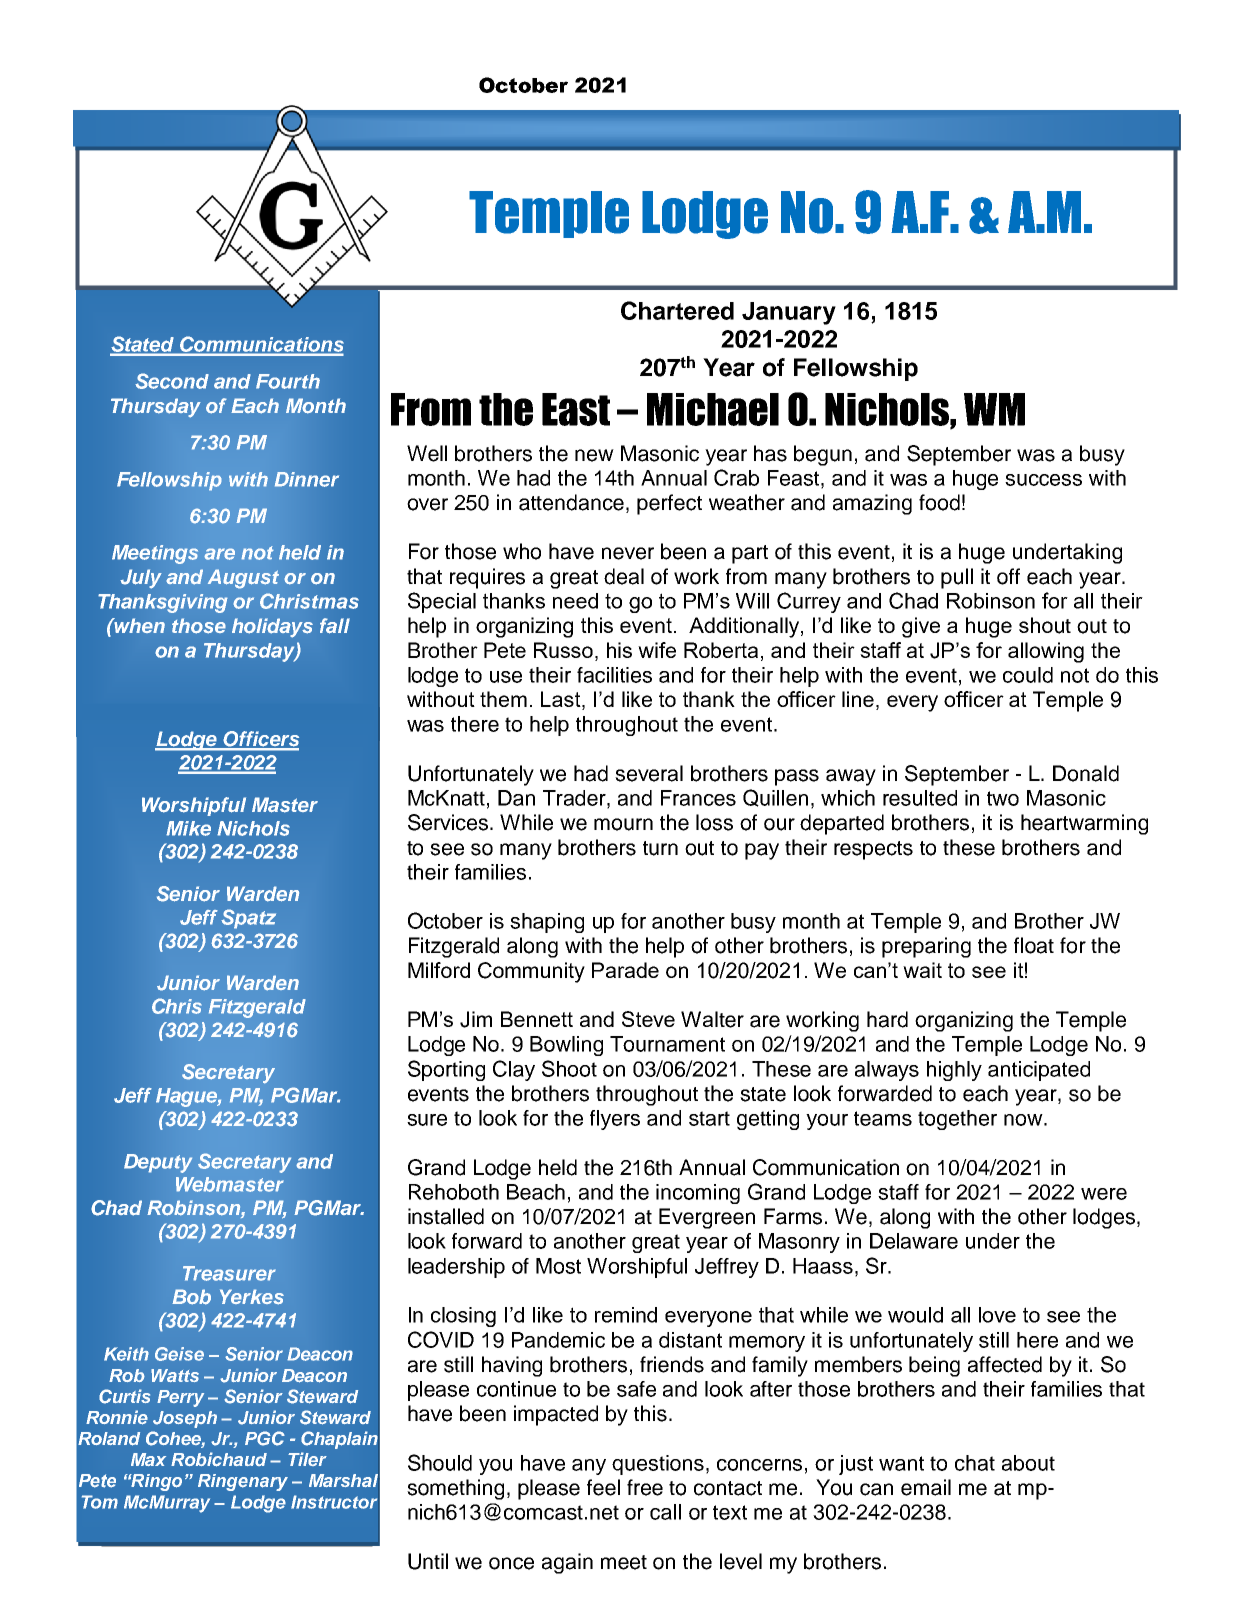 The width and height of the page is (1248, 1615). Describe the element at coordinates (603, 1487) in the page. I see `feel` at that location.
